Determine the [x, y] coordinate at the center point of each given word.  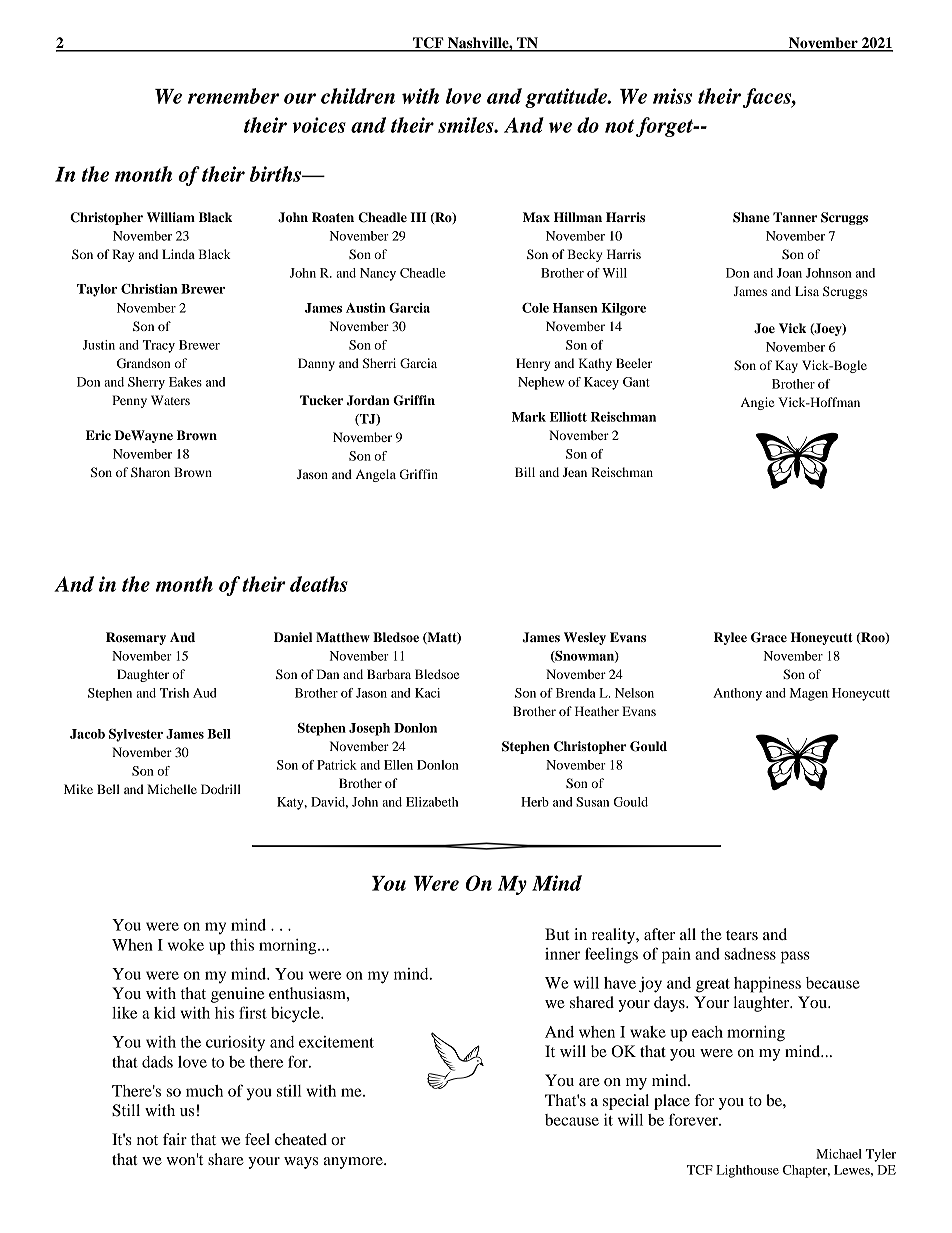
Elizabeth [432, 802]
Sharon [150, 472]
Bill [525, 472]
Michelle [172, 789]
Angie [757, 403]
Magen [809, 694]
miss [672, 96]
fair [175, 1139]
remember [233, 96]
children [358, 96]
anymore [354, 1163]
